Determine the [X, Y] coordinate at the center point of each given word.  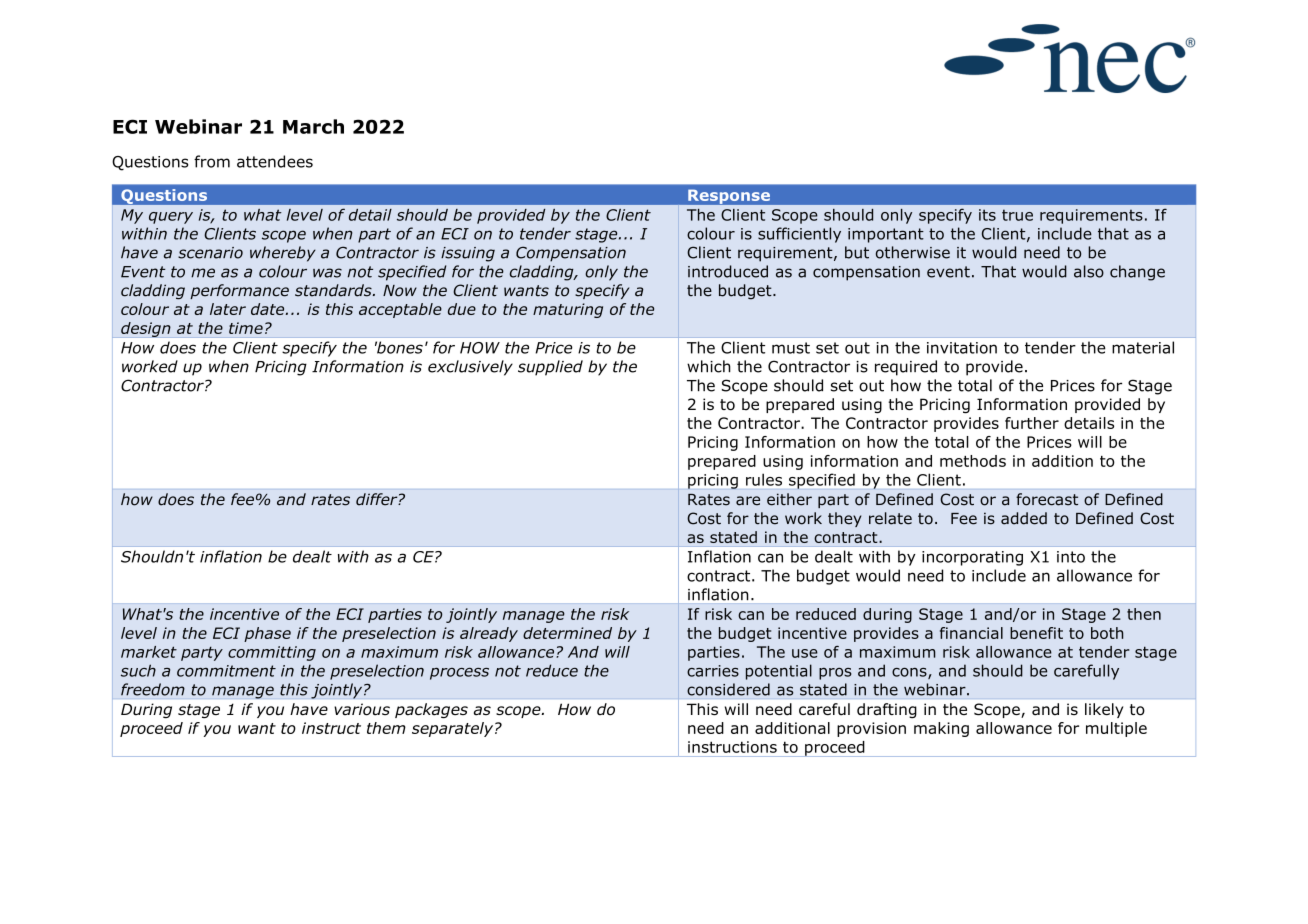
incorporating [972, 558]
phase [267, 634]
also [1089, 271]
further [1032, 423]
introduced [728, 271]
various [362, 709]
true [1017, 215]
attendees [275, 161]
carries [713, 671]
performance [239, 291]
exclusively [470, 368]
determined [567, 633]
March [313, 126]
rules [764, 480]
